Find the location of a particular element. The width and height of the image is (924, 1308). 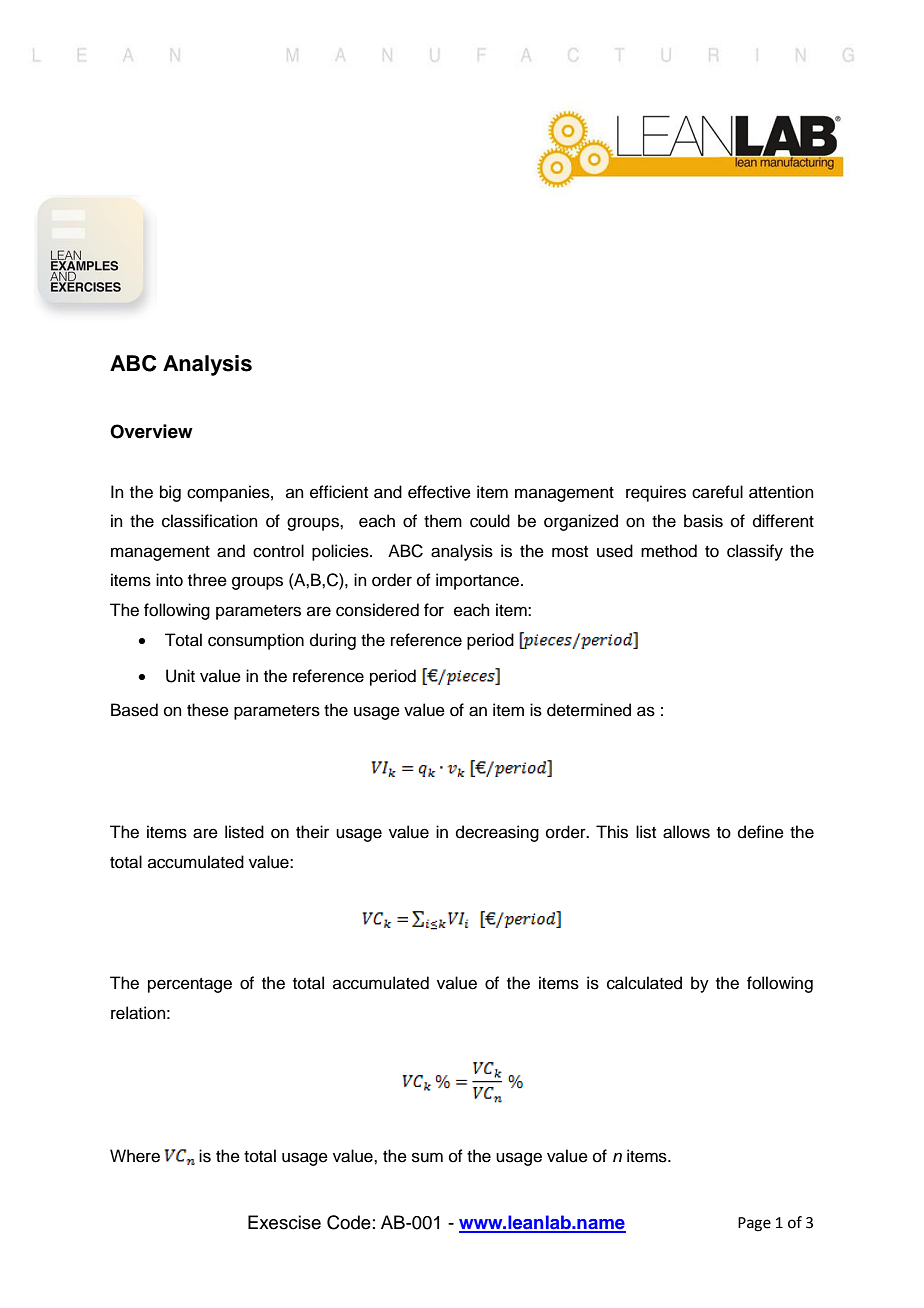

effective is located at coordinates (439, 492).
